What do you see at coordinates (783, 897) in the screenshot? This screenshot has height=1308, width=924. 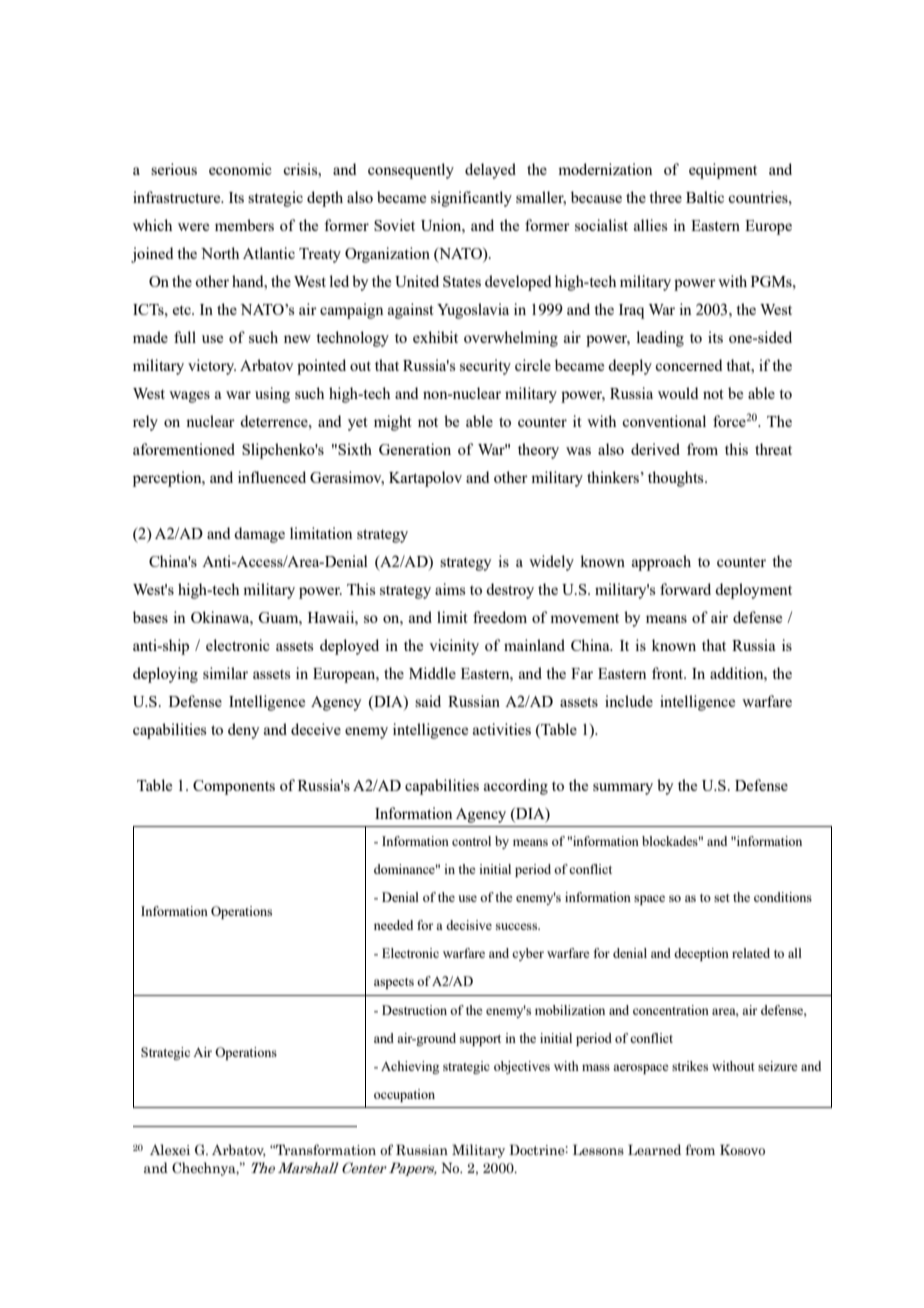 I see `conditions` at bounding box center [783, 897].
